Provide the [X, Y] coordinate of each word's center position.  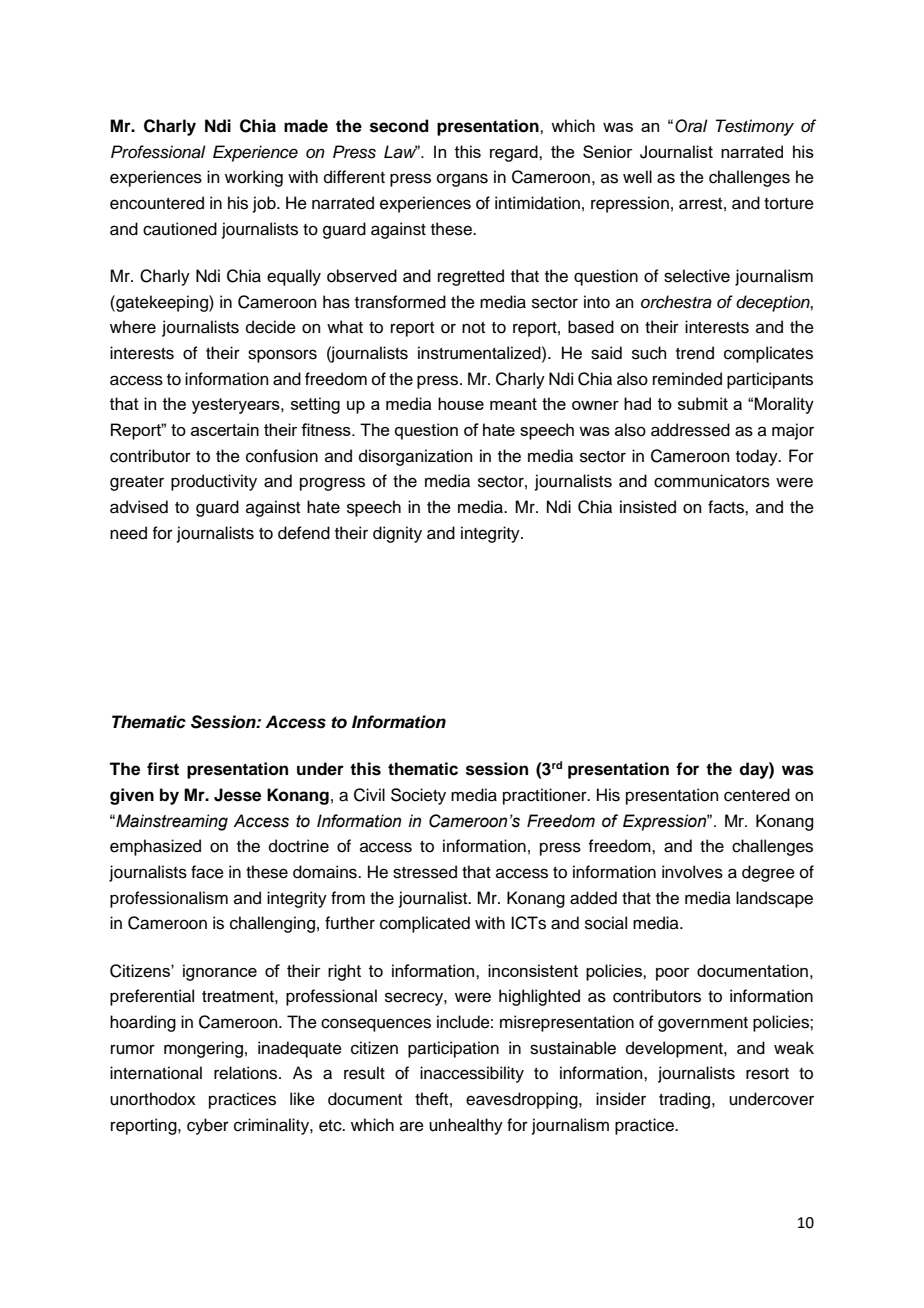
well [637, 177]
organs [462, 180]
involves [692, 872]
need [128, 533]
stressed [425, 872]
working [254, 178]
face [207, 872]
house [461, 403]
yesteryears [237, 406]
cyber [208, 1126]
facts [727, 507]
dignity [397, 534]
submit [703, 403]
